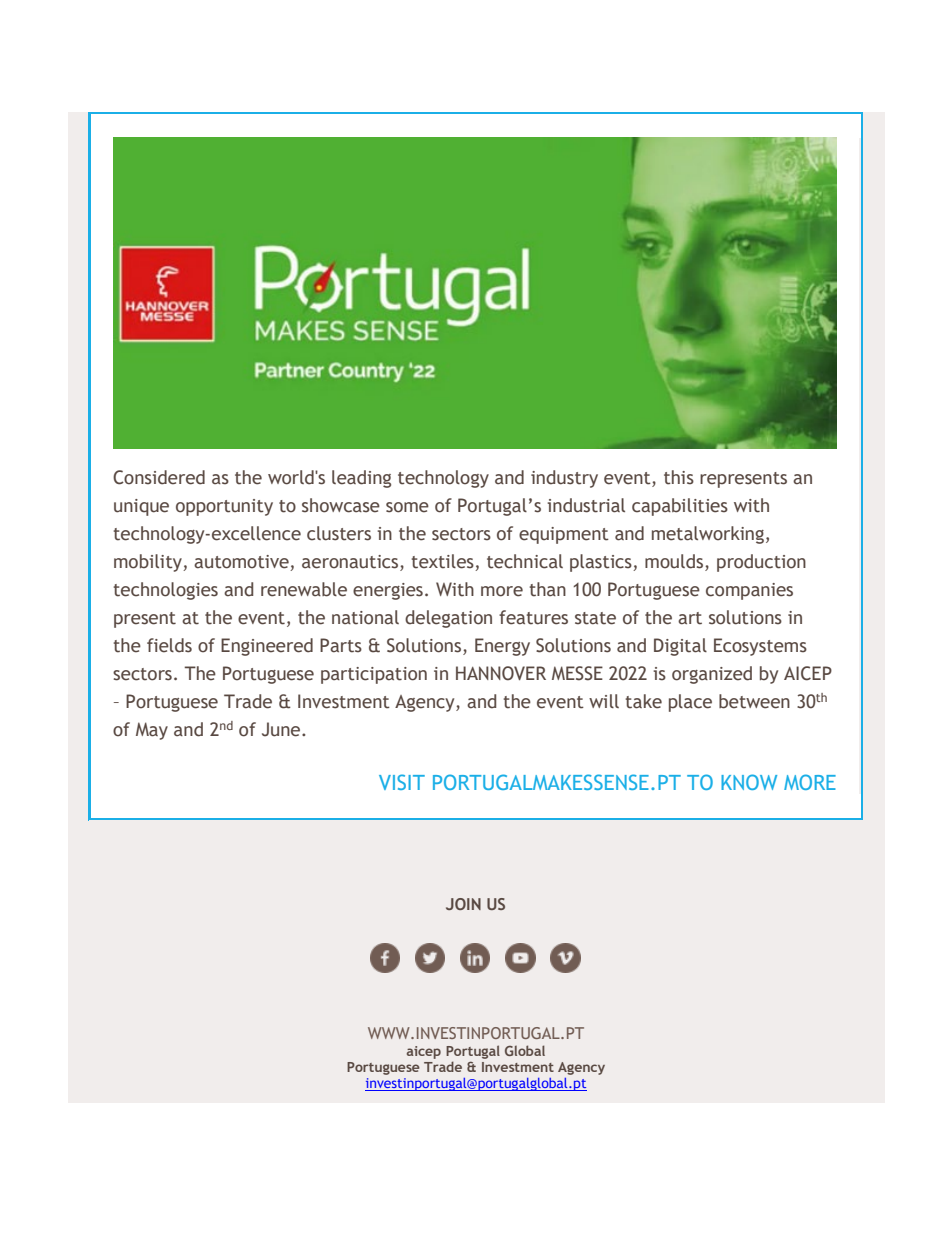 The image size is (952, 1233). What do you see at coordinates (224, 507) in the image?
I see `opportunity` at bounding box center [224, 507].
